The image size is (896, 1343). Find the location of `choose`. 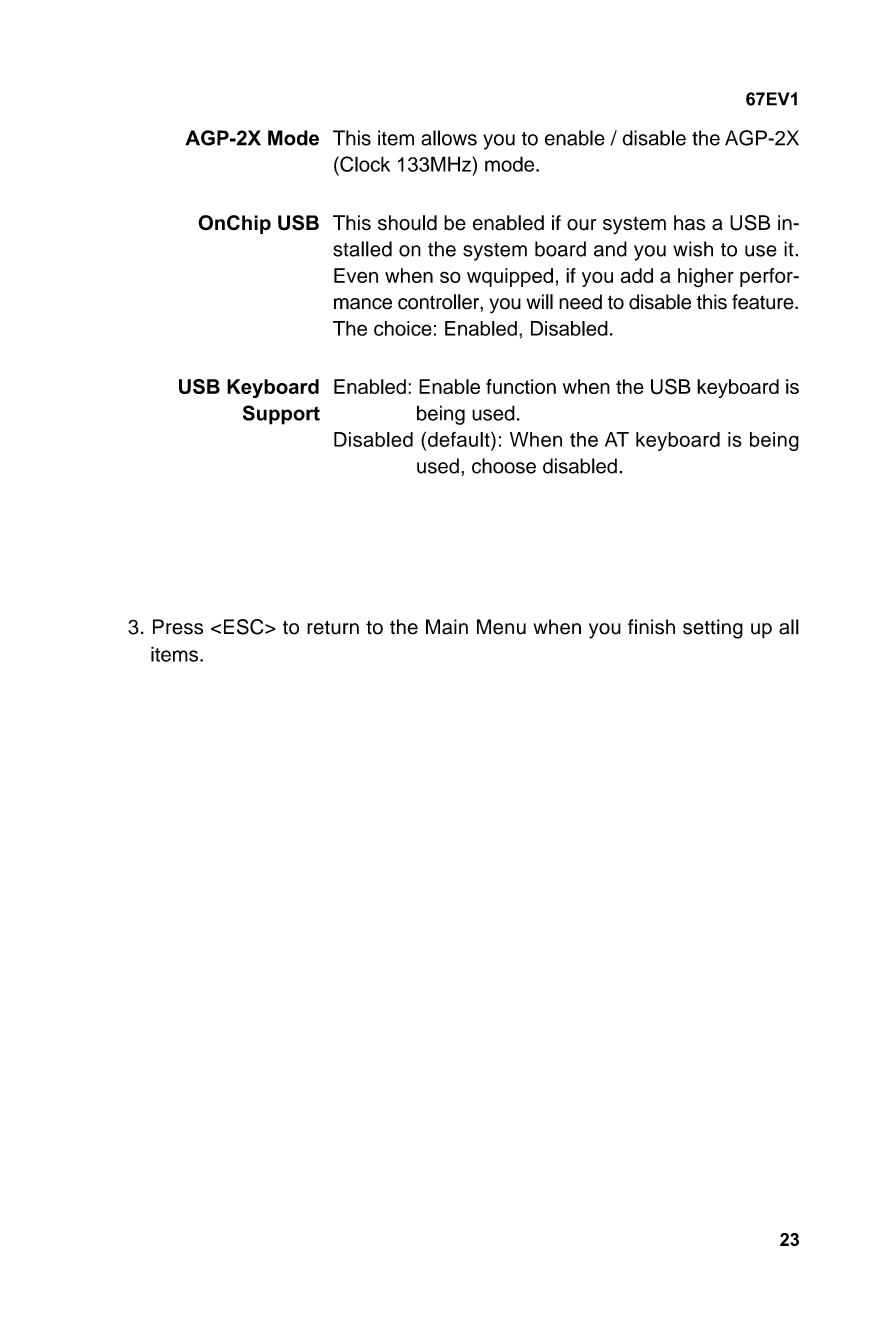

choose is located at coordinates (504, 466).
